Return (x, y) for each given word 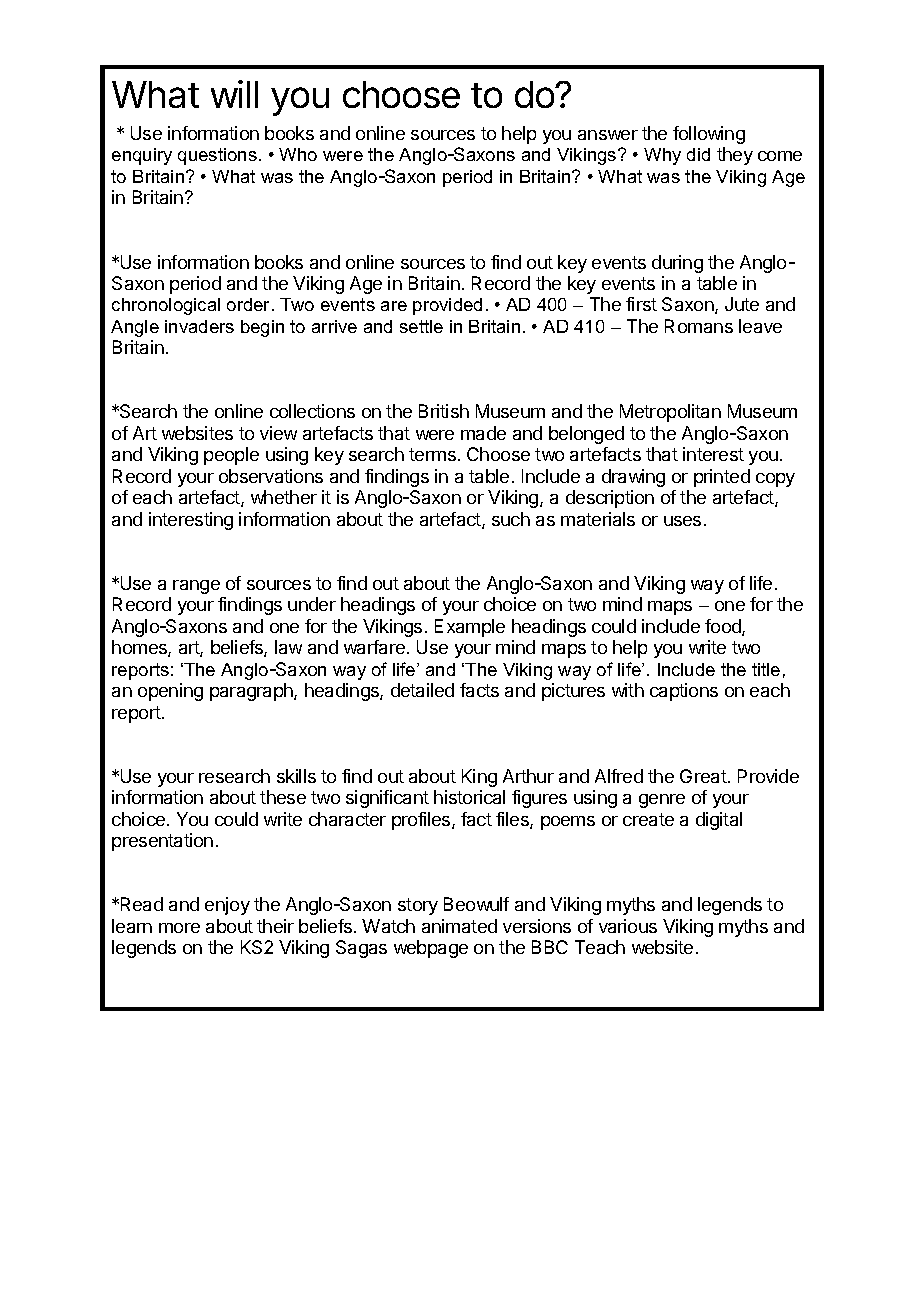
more (179, 928)
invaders (199, 326)
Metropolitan (670, 413)
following (709, 135)
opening (170, 692)
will (234, 94)
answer (608, 135)
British (444, 411)
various (628, 926)
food (724, 627)
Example (470, 628)
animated (459, 926)
